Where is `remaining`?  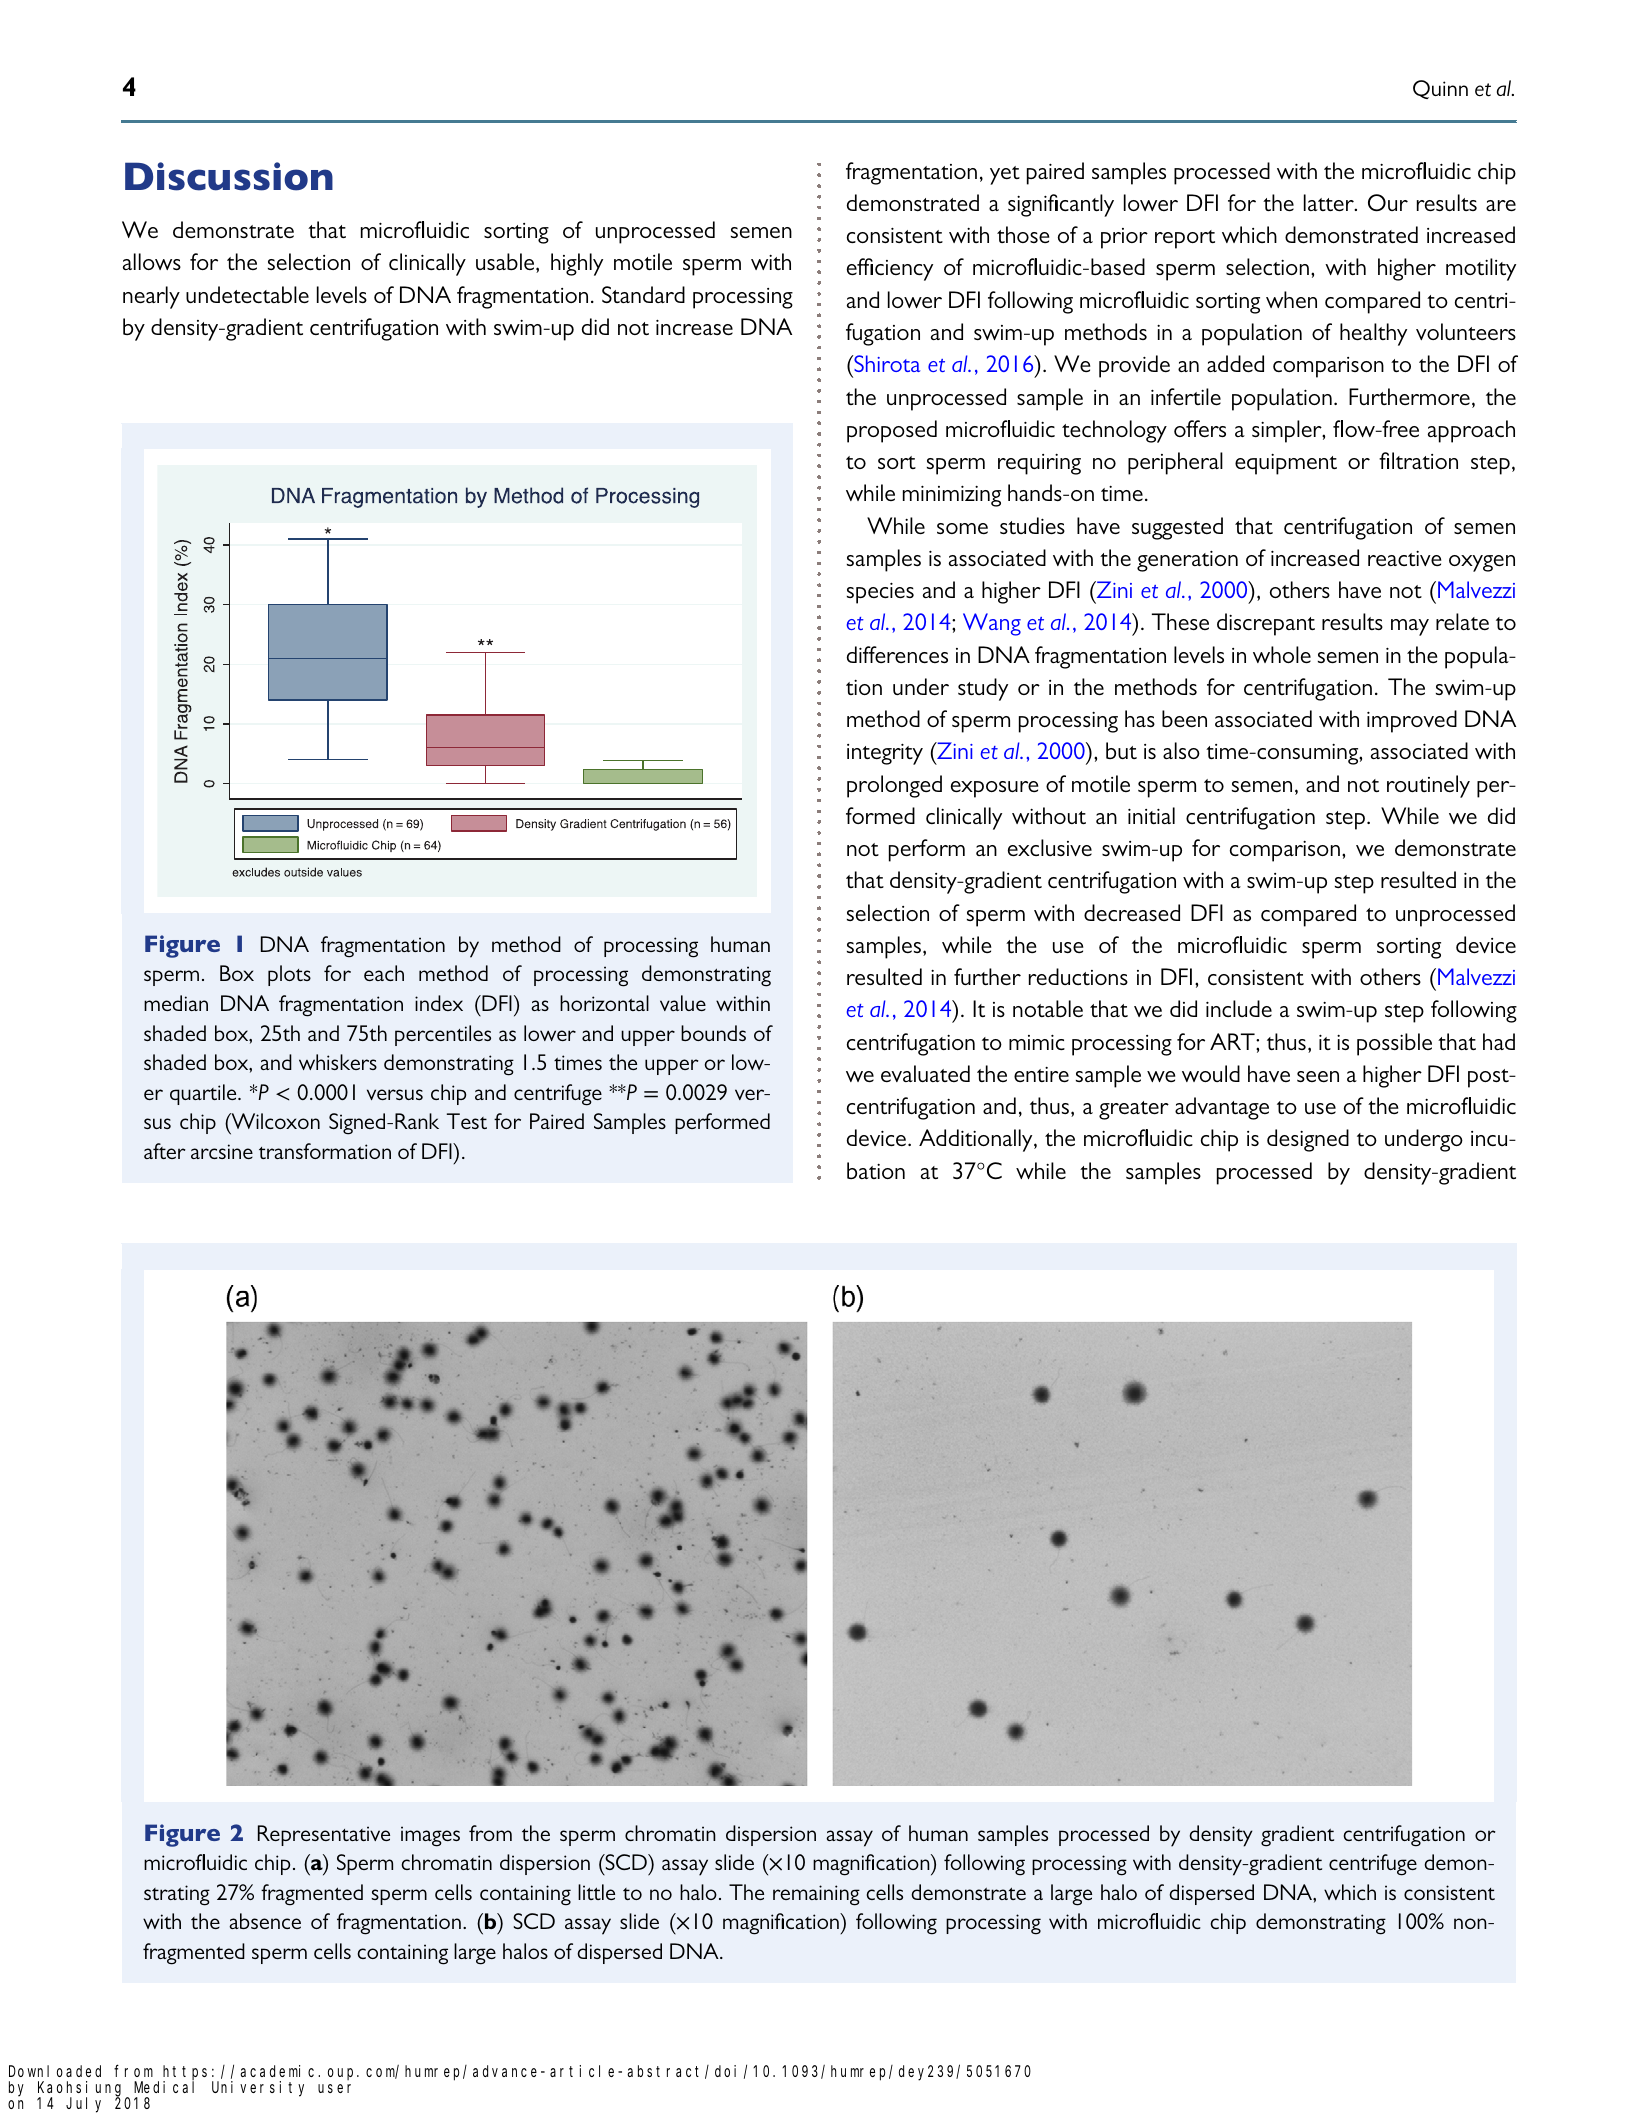 remaining is located at coordinates (816, 1895).
